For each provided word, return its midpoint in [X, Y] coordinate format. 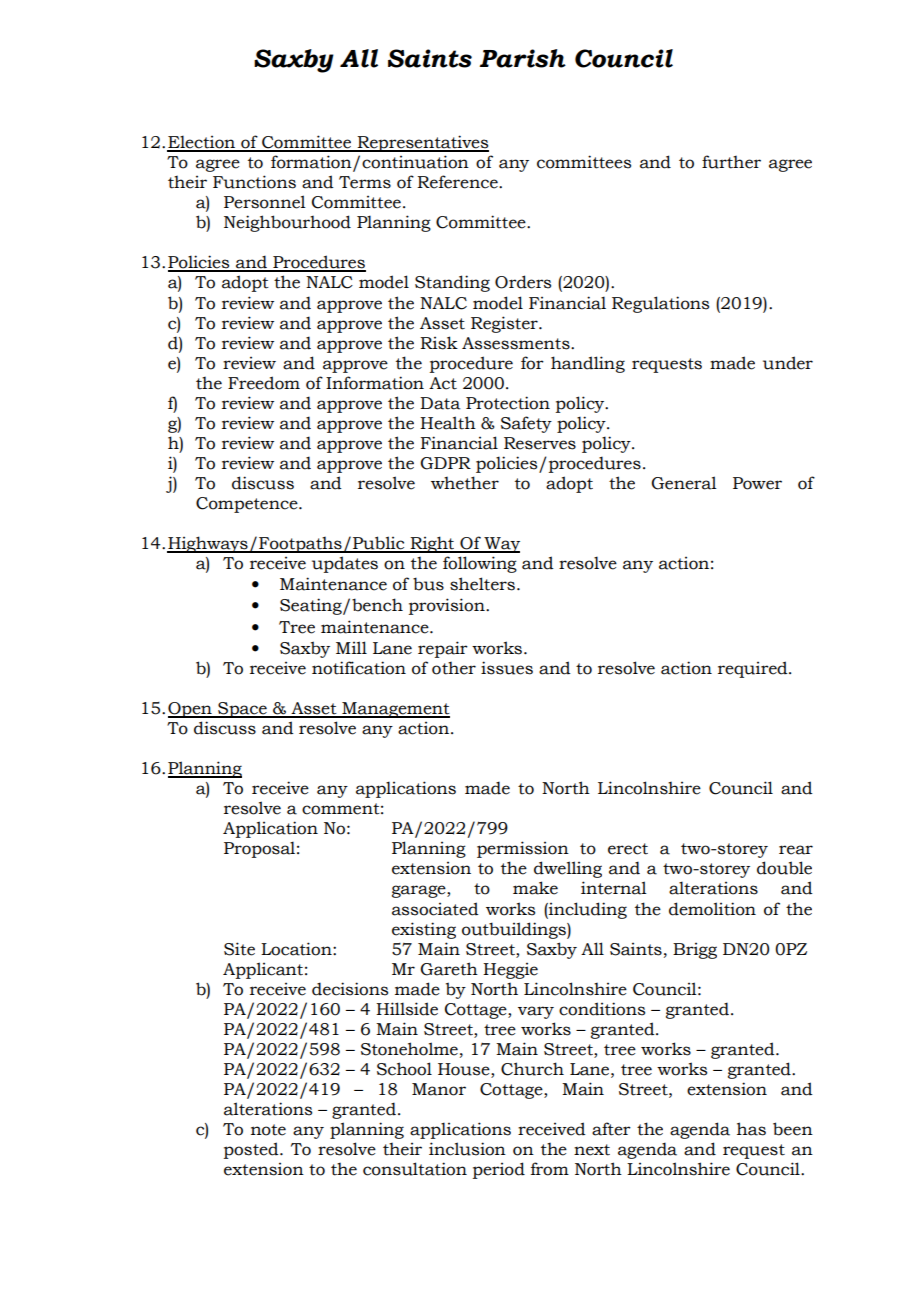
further [731, 162]
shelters [482, 584]
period [499, 1170]
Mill [351, 647]
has [751, 1129]
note [268, 1130]
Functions [254, 182]
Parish [523, 58]
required [754, 669]
